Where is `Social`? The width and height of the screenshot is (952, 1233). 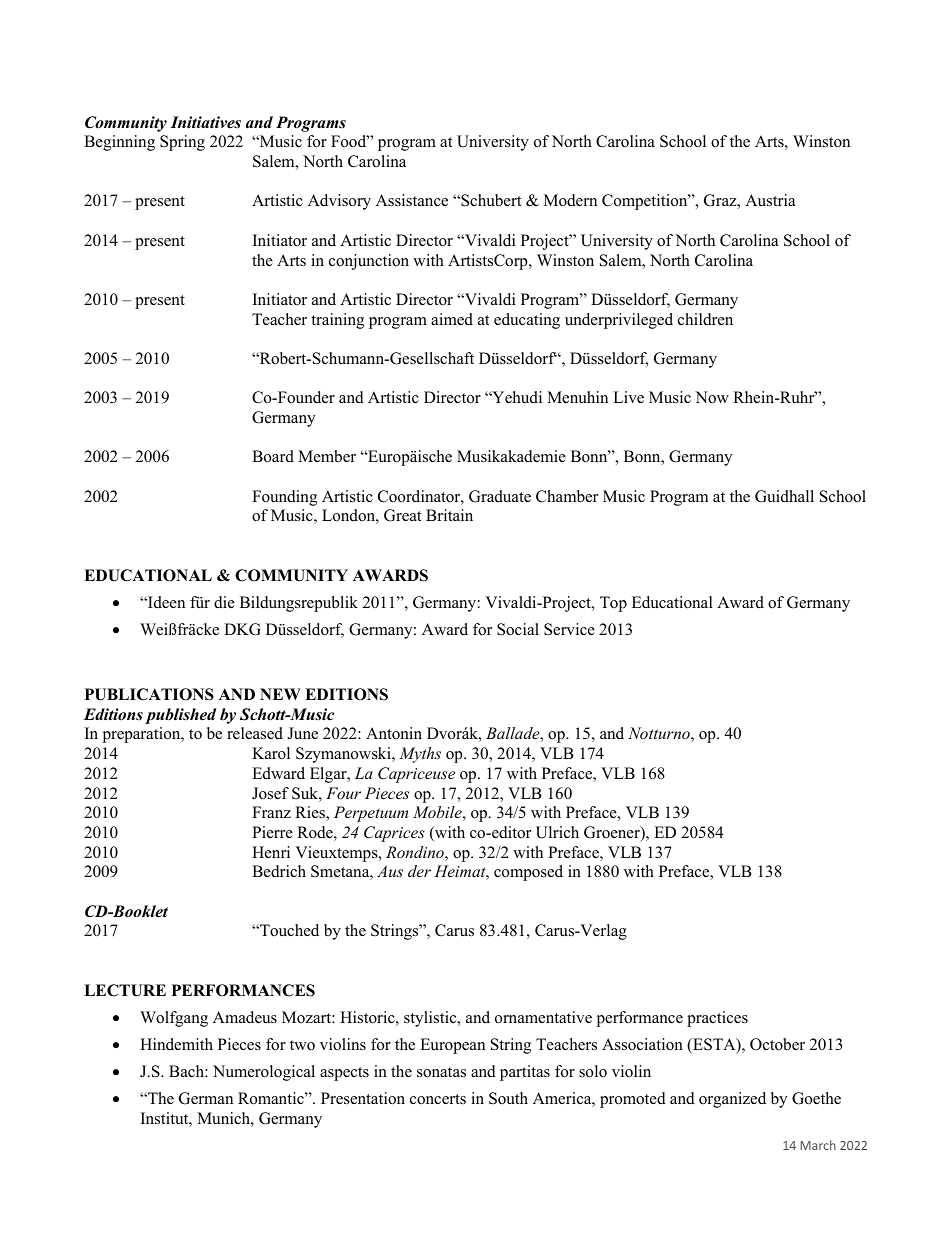 Social is located at coordinates (518, 629).
